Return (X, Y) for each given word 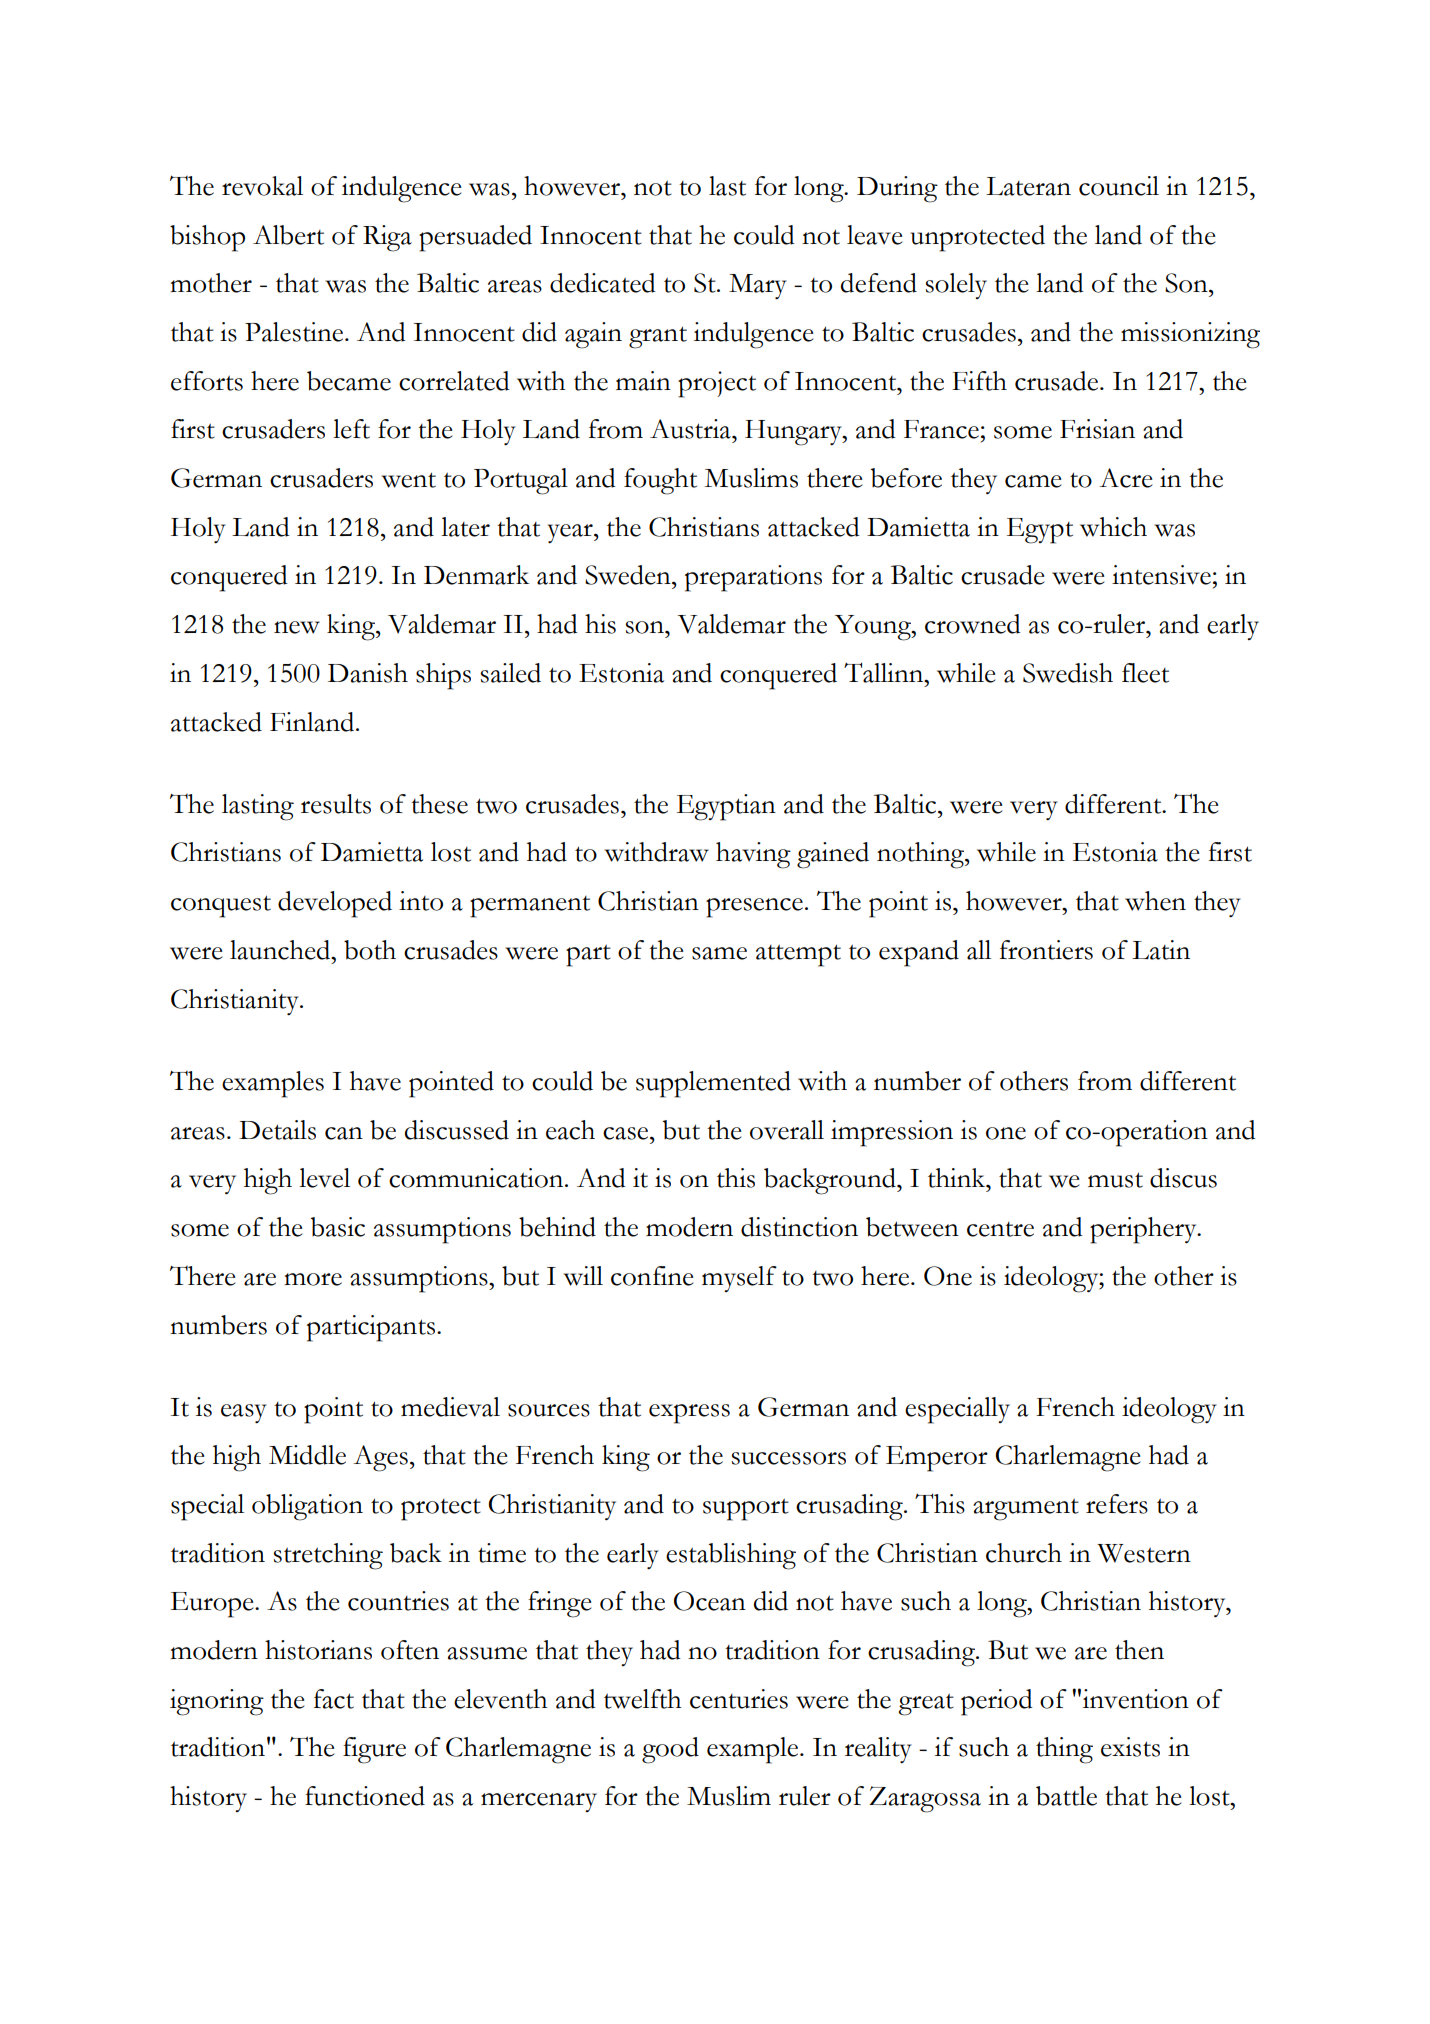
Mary (758, 286)
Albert (288, 235)
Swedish (1068, 673)
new (297, 627)
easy (244, 1413)
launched (281, 950)
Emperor (937, 1459)
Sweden (629, 575)
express (689, 1414)
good (670, 1750)
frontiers (1046, 950)
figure (374, 1750)
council (1119, 186)
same (719, 953)
